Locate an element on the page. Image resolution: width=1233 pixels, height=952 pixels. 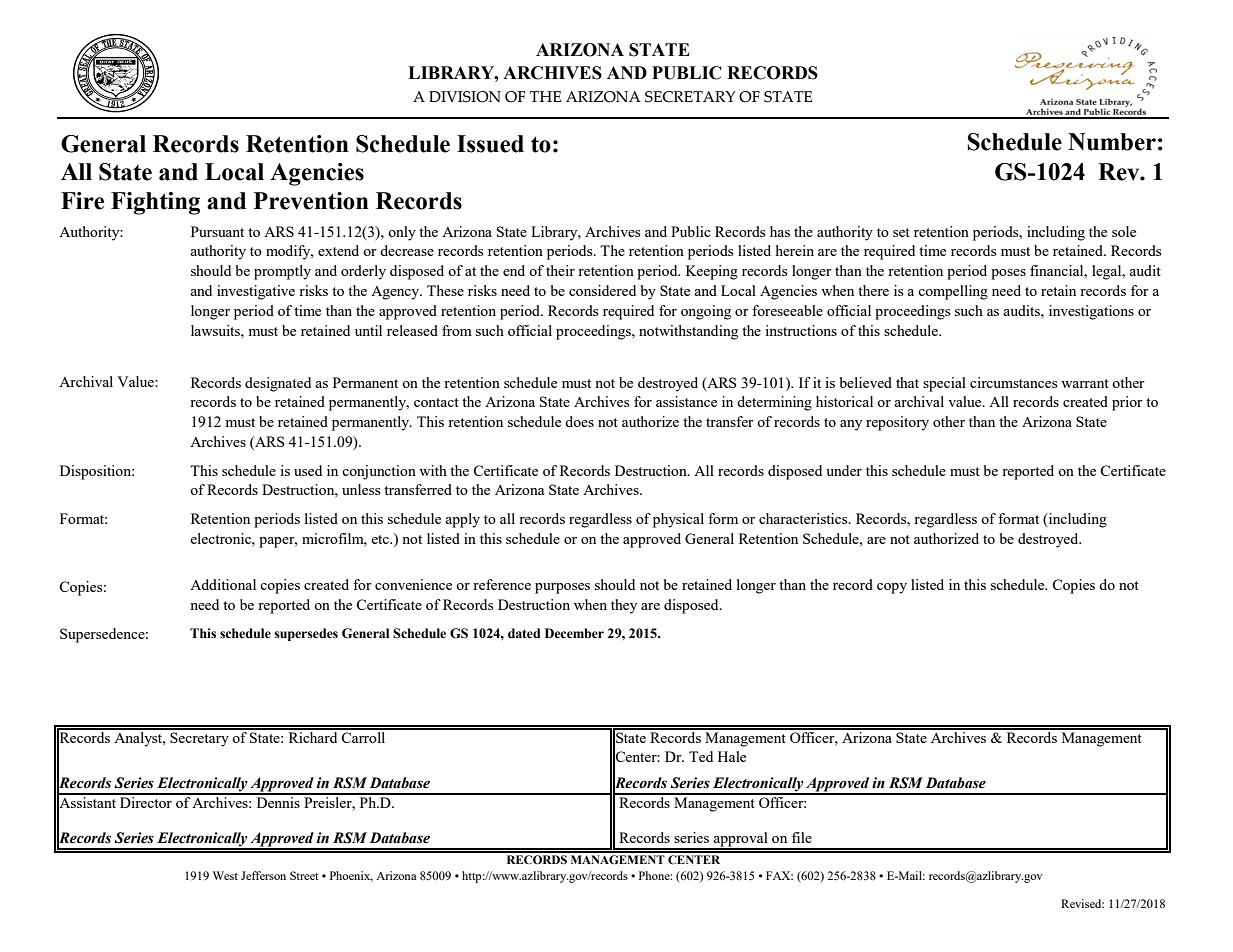
file is located at coordinates (802, 837).
